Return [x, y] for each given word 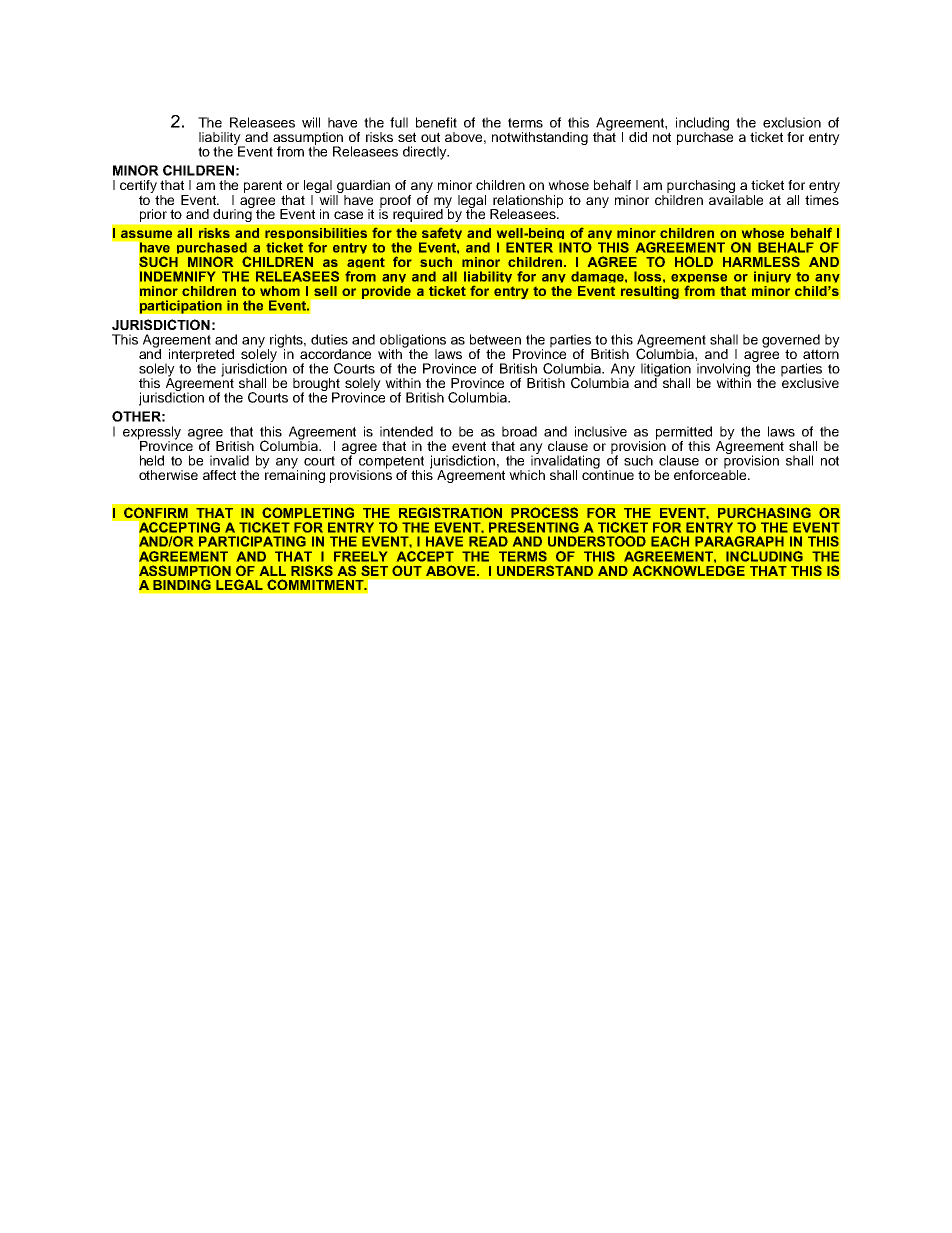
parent [264, 188]
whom [280, 291]
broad [519, 431]
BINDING [182, 584]
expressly [152, 434]
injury [772, 279]
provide [386, 292]
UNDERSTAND [545, 570]
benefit [436, 122]
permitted [684, 434]
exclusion [792, 122]
